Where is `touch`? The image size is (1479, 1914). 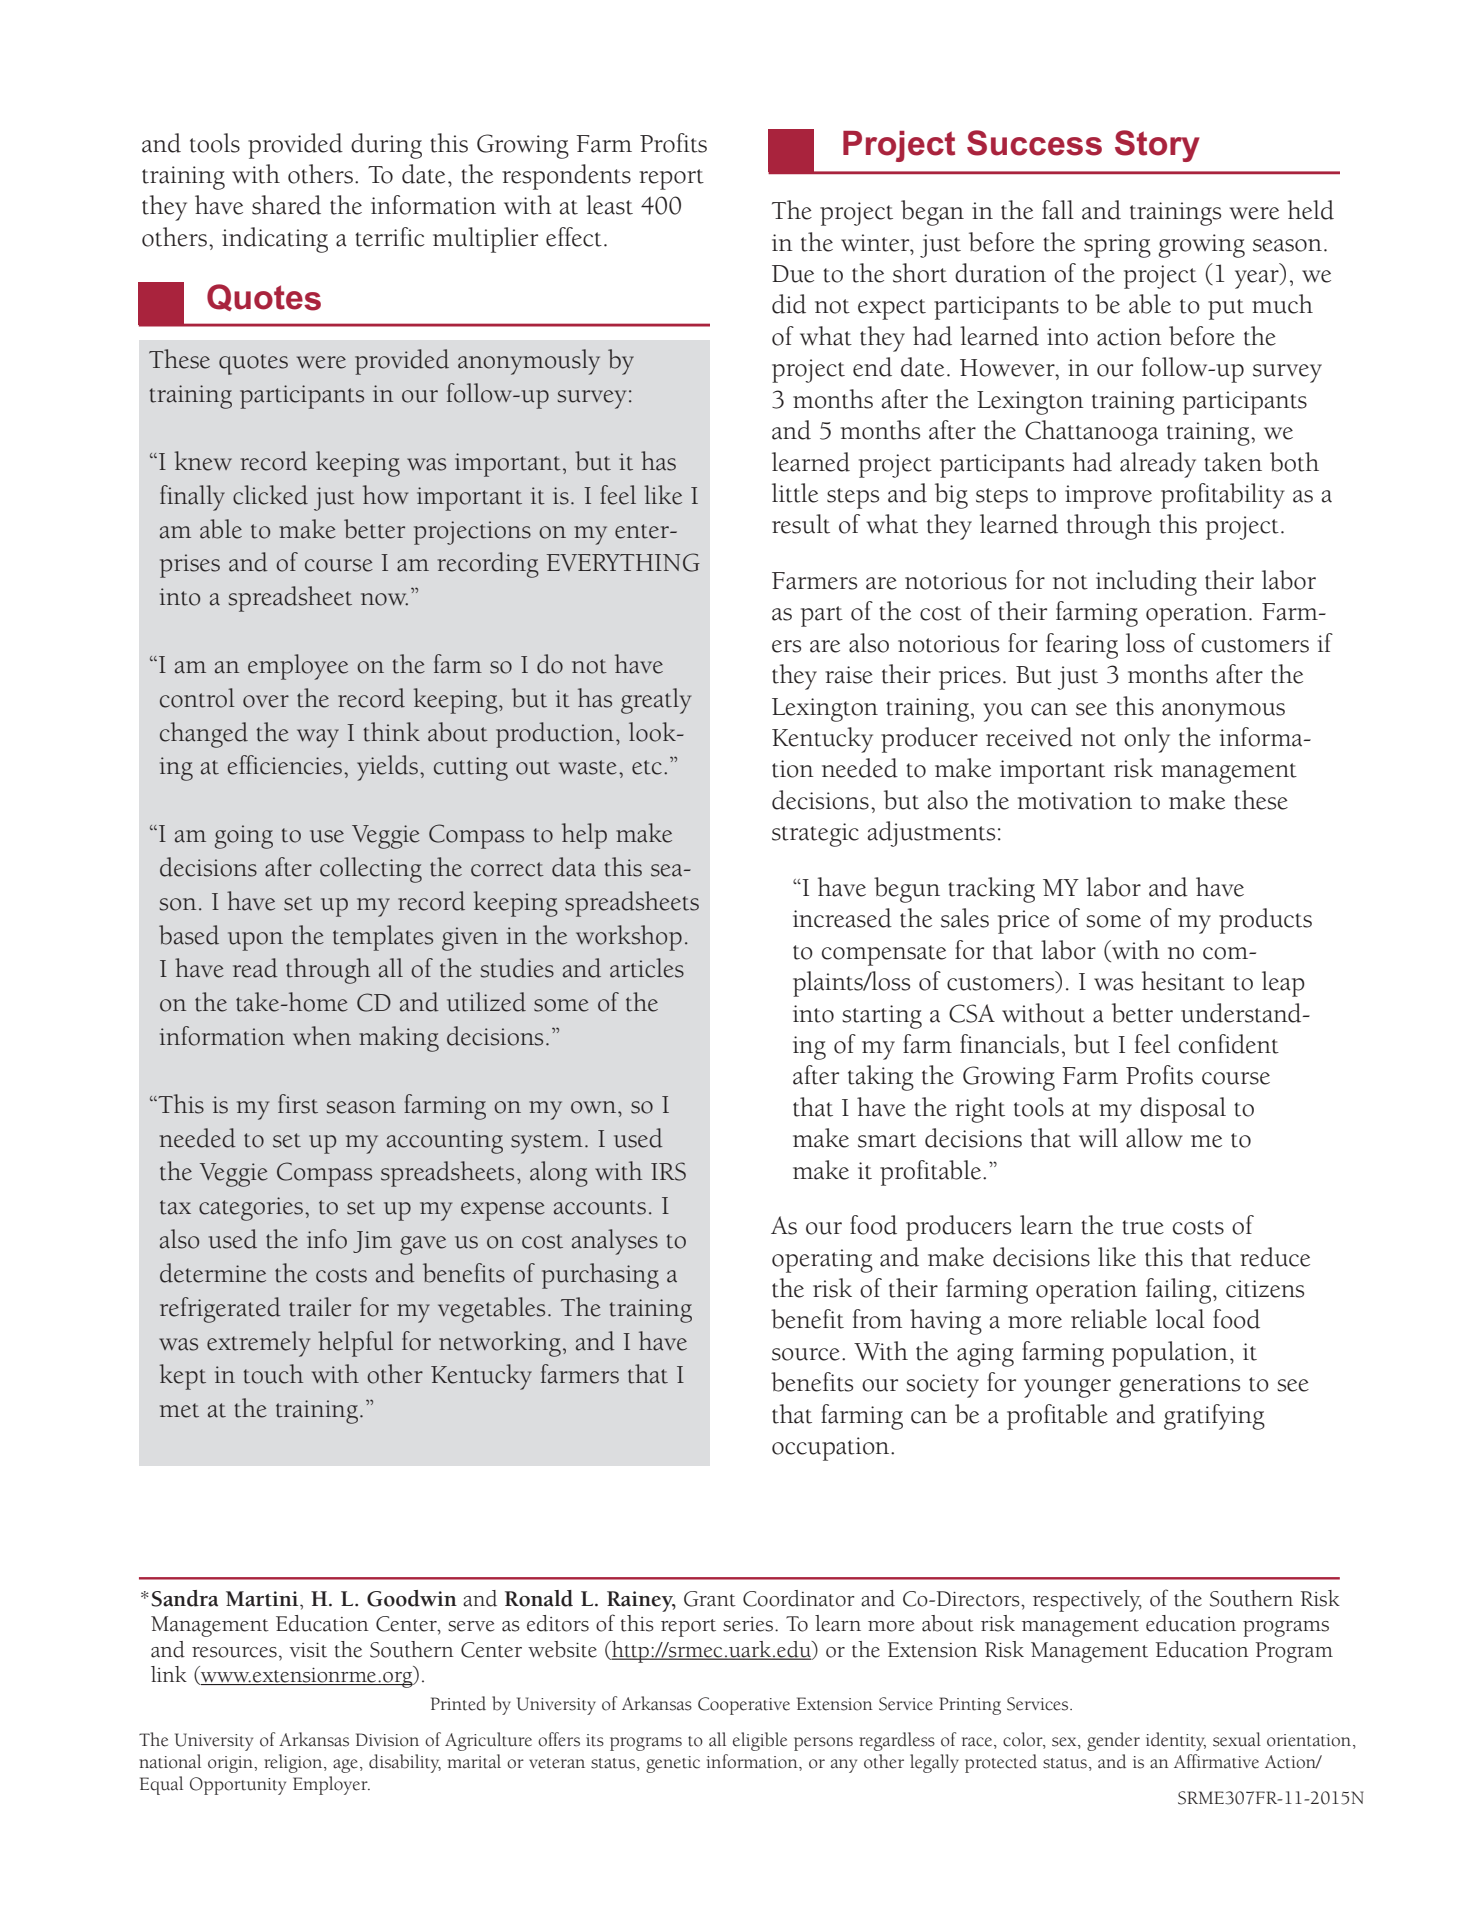 touch is located at coordinates (273, 1374).
